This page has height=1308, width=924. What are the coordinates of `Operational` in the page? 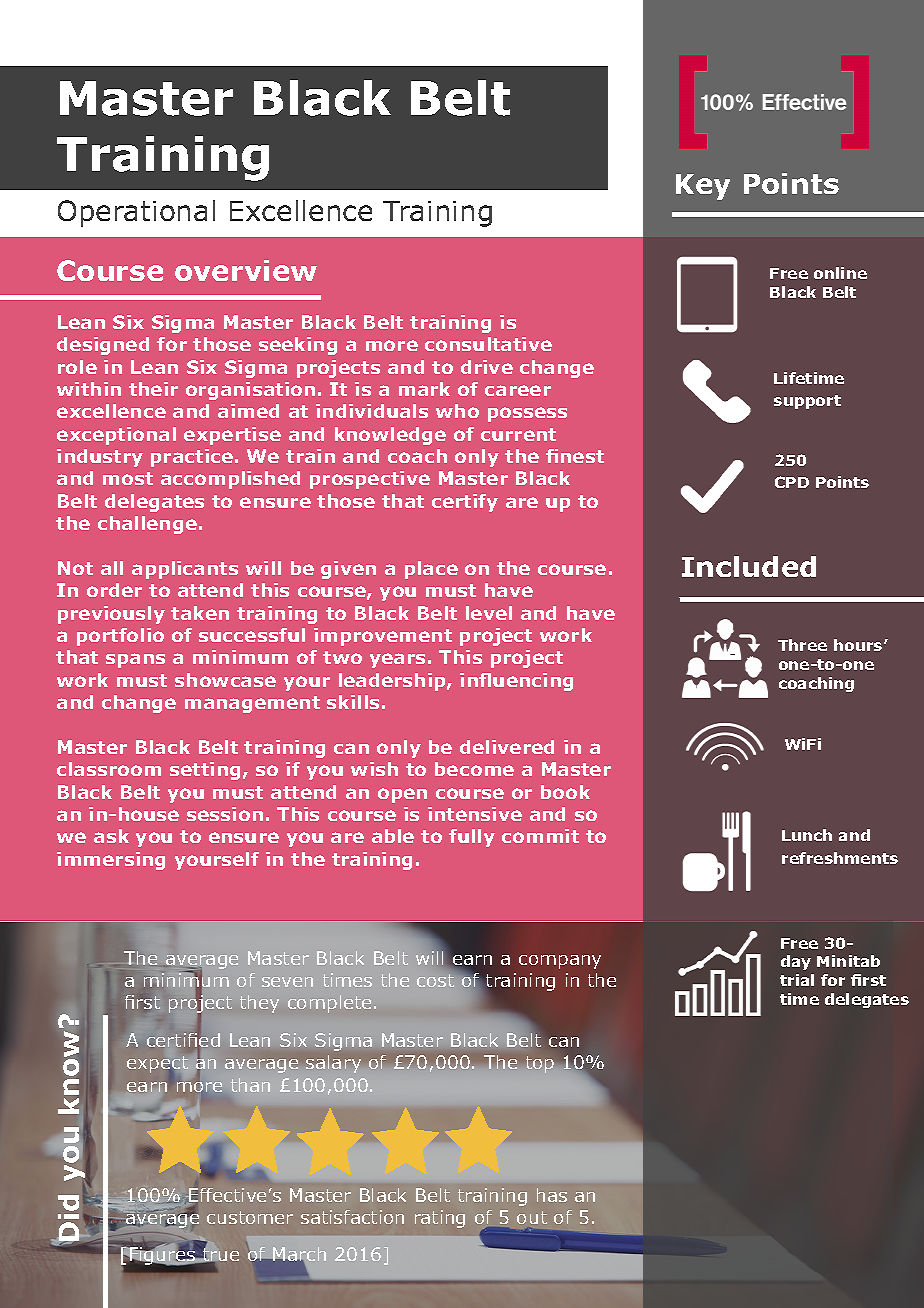 It's located at (136, 213).
